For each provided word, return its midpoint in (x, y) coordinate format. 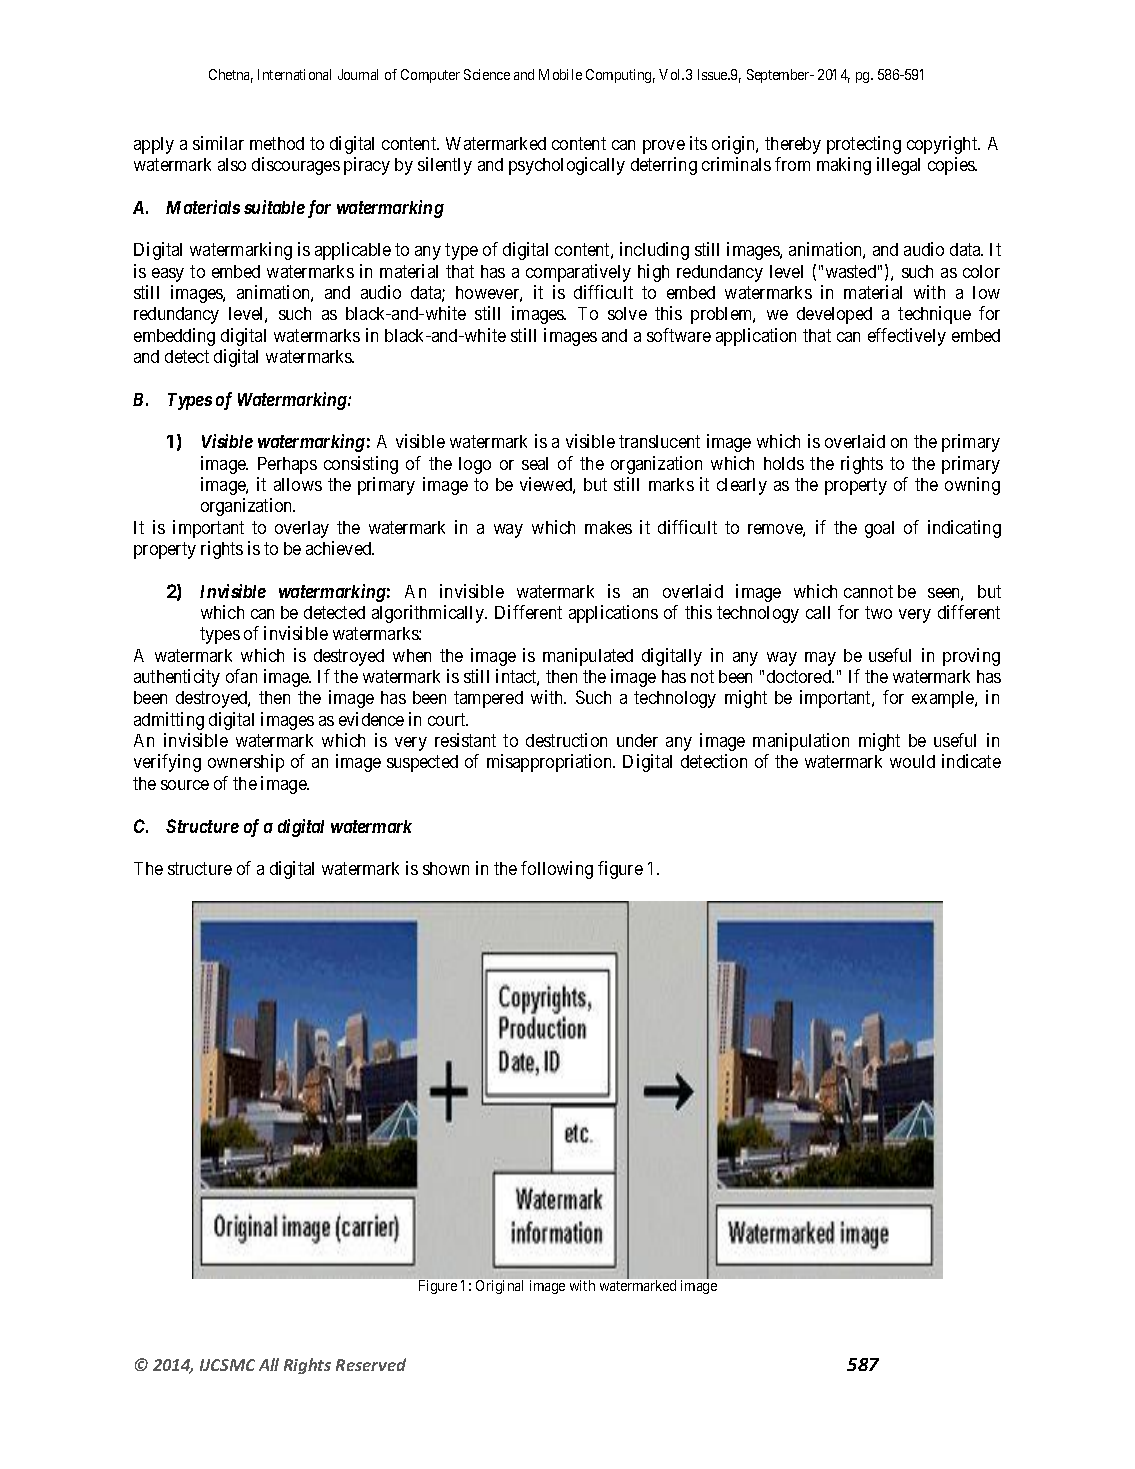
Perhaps (287, 465)
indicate (971, 761)
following (557, 870)
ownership (246, 763)
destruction (566, 740)
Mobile (560, 74)
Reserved (371, 1364)
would (912, 761)
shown (446, 868)
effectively (907, 337)
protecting (864, 145)
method (277, 143)
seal (535, 463)
